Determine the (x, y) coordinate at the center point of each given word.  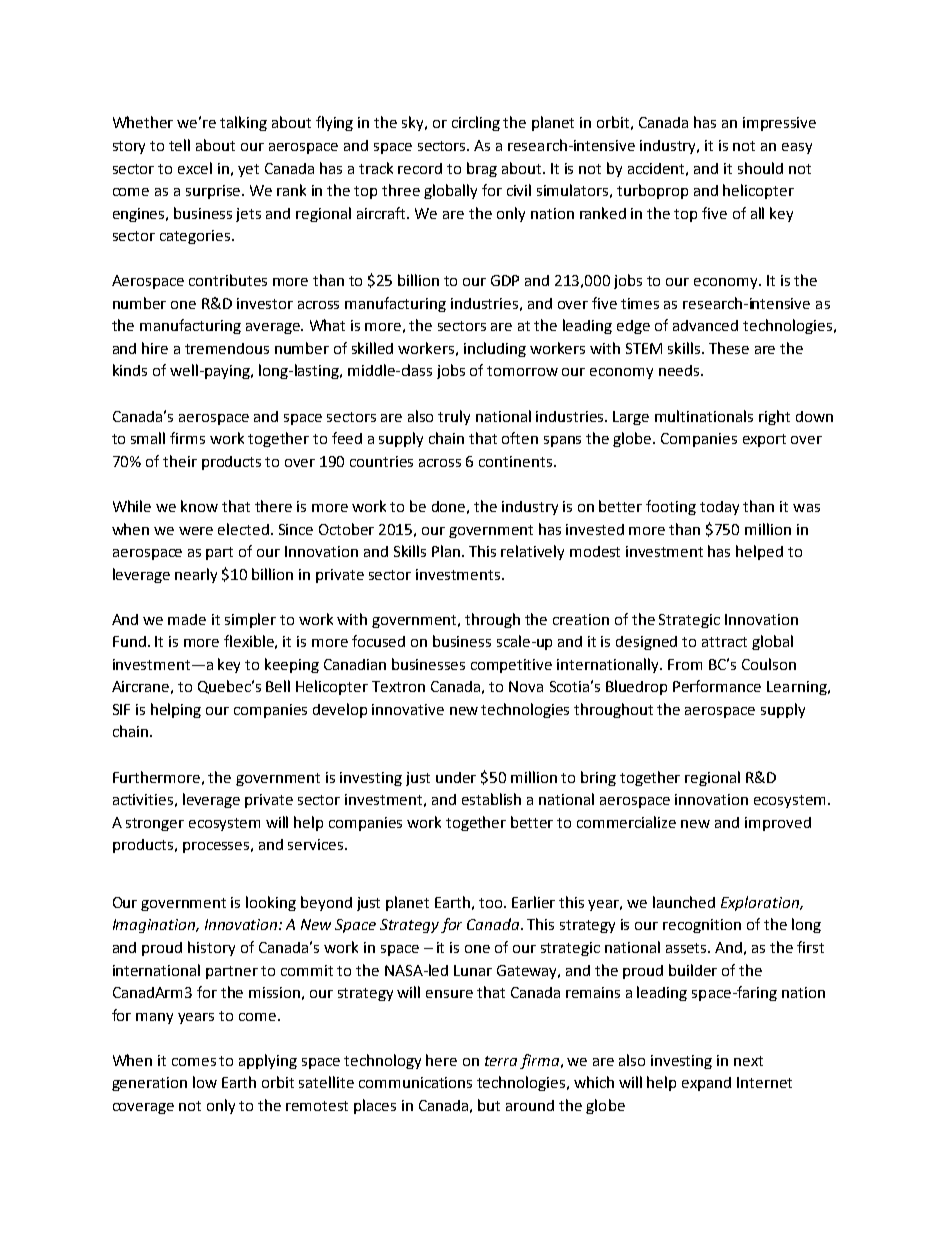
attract (724, 642)
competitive (511, 666)
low (205, 1082)
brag (482, 169)
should (760, 168)
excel (195, 168)
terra (501, 1061)
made (187, 619)
